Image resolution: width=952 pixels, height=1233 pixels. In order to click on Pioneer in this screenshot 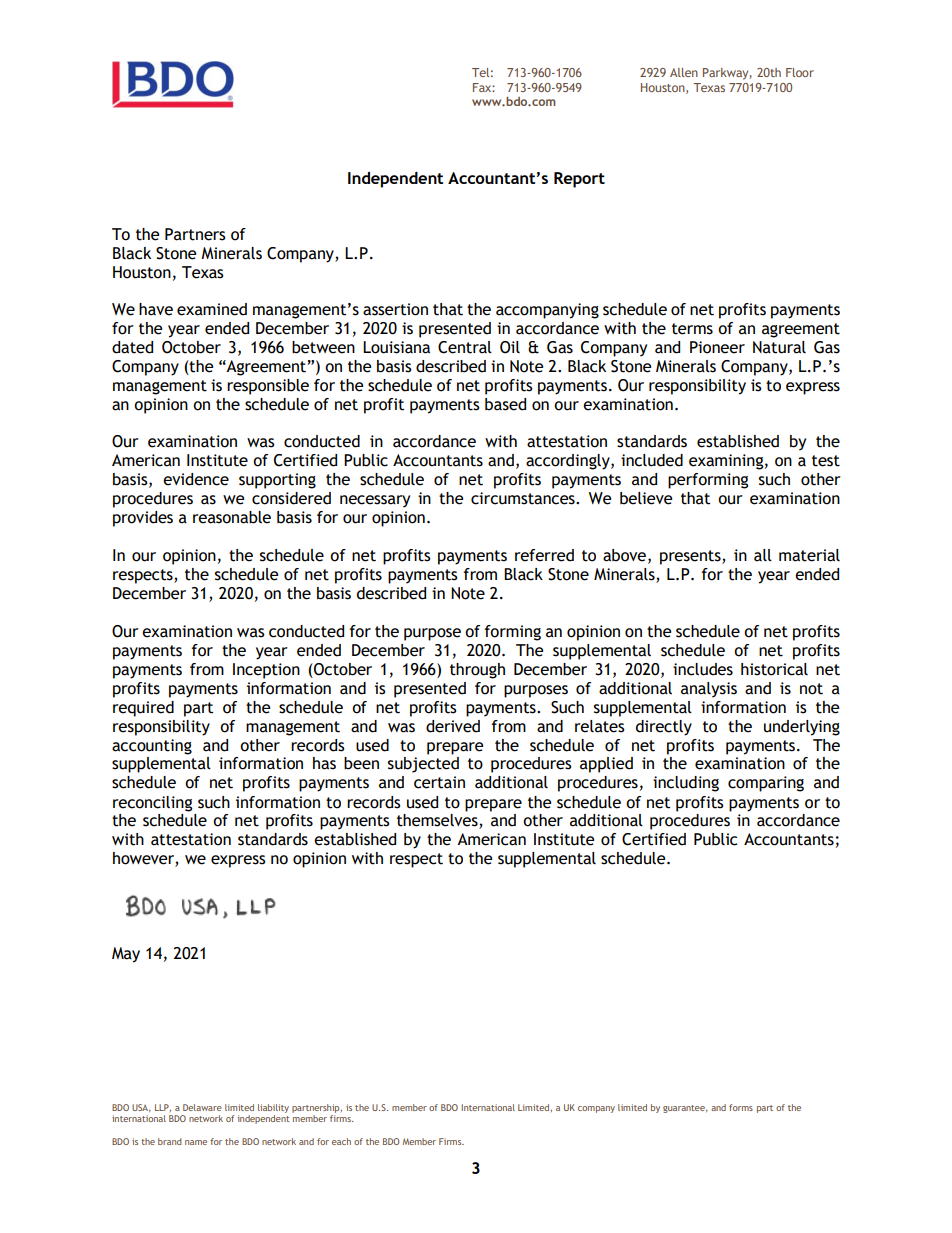, I will do `click(717, 347)`.
